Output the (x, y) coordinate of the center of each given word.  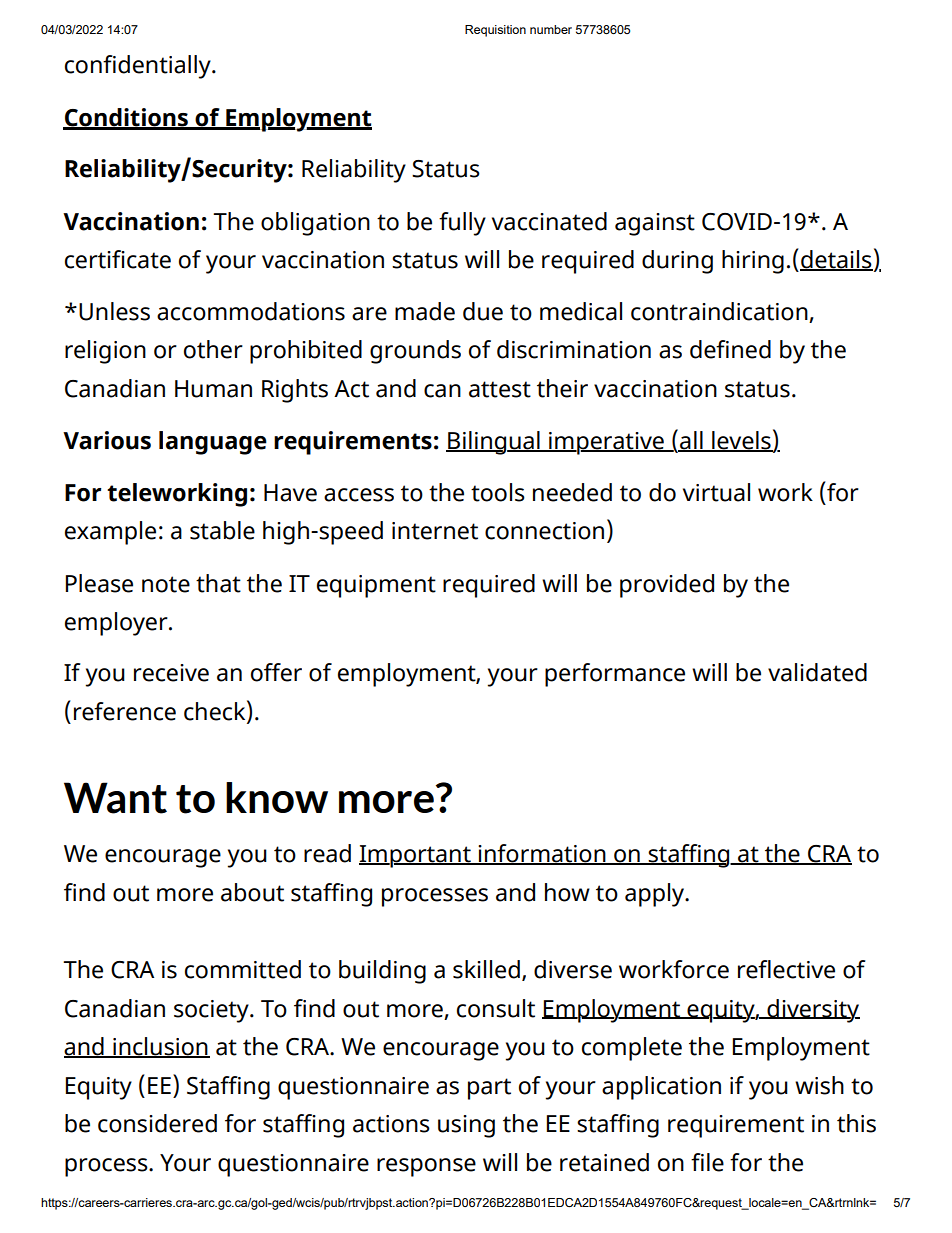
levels (741, 441)
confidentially (139, 67)
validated (817, 672)
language (213, 443)
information (542, 854)
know (277, 797)
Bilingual (494, 443)
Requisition (495, 31)
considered (157, 1123)
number (551, 29)
